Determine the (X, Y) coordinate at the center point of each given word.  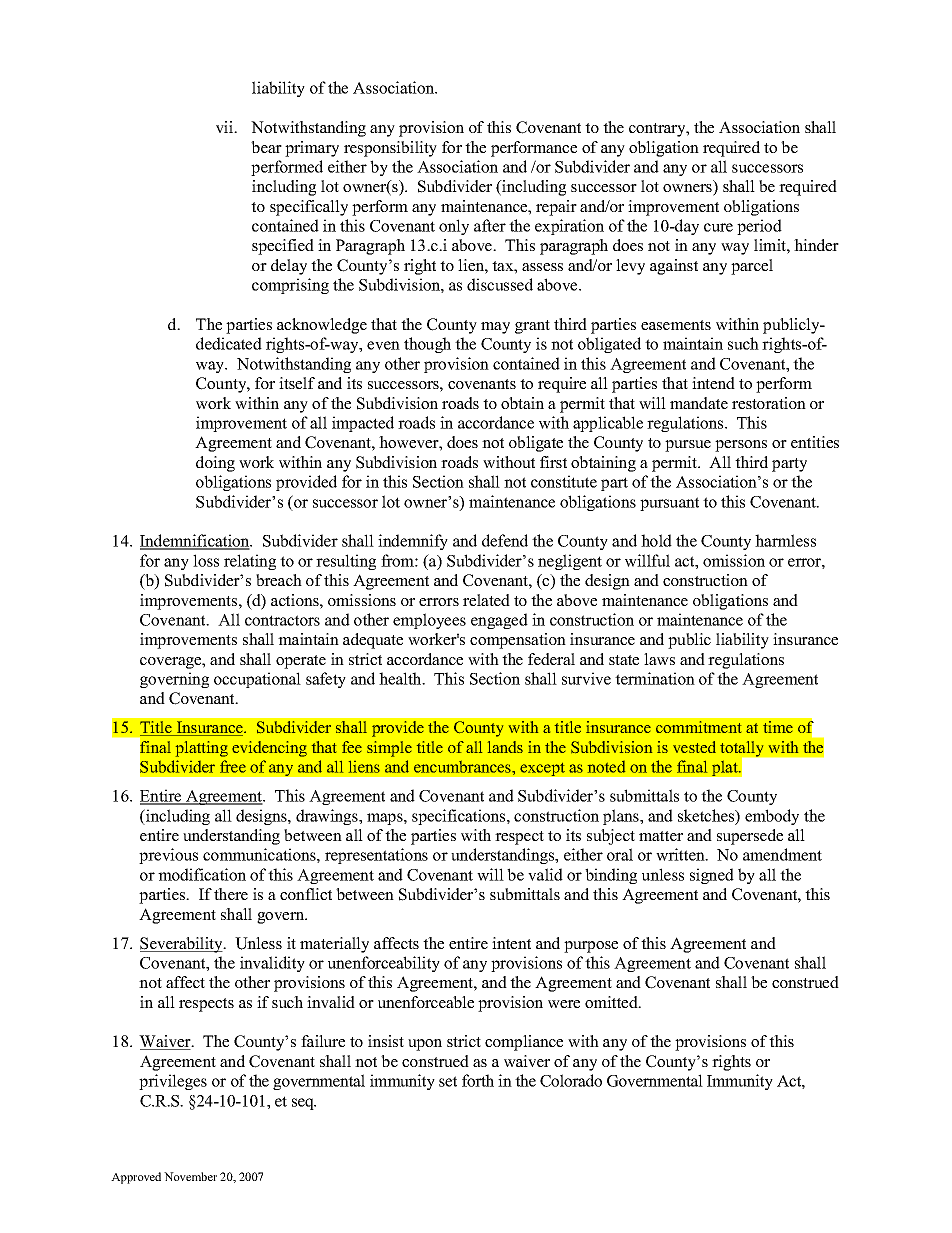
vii (226, 127)
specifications (460, 817)
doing (215, 464)
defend (505, 540)
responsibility (390, 149)
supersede (750, 837)
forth (478, 1080)
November (190, 1176)
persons (741, 446)
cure (718, 227)
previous (168, 856)
